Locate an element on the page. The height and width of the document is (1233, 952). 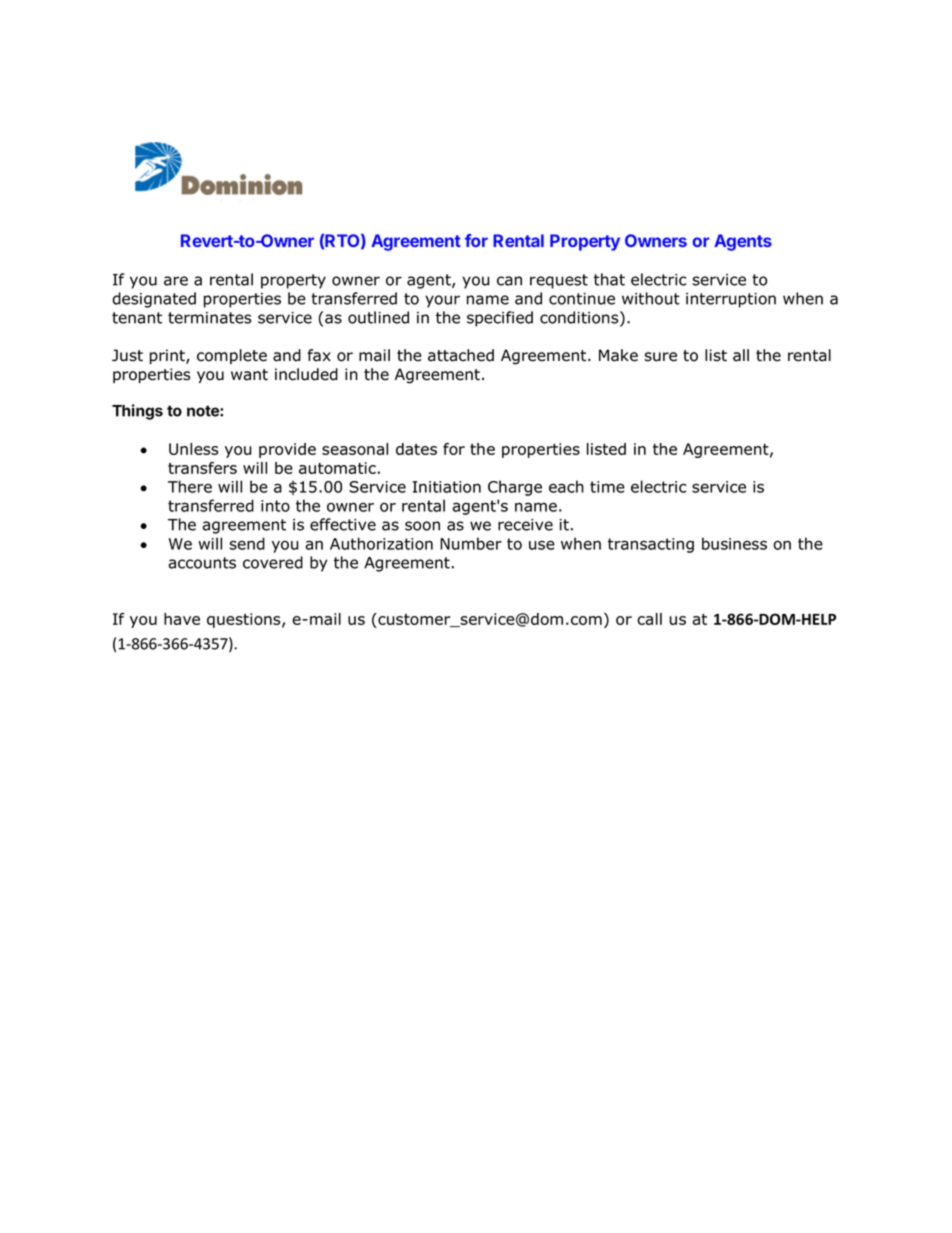
Things is located at coordinates (137, 412).
